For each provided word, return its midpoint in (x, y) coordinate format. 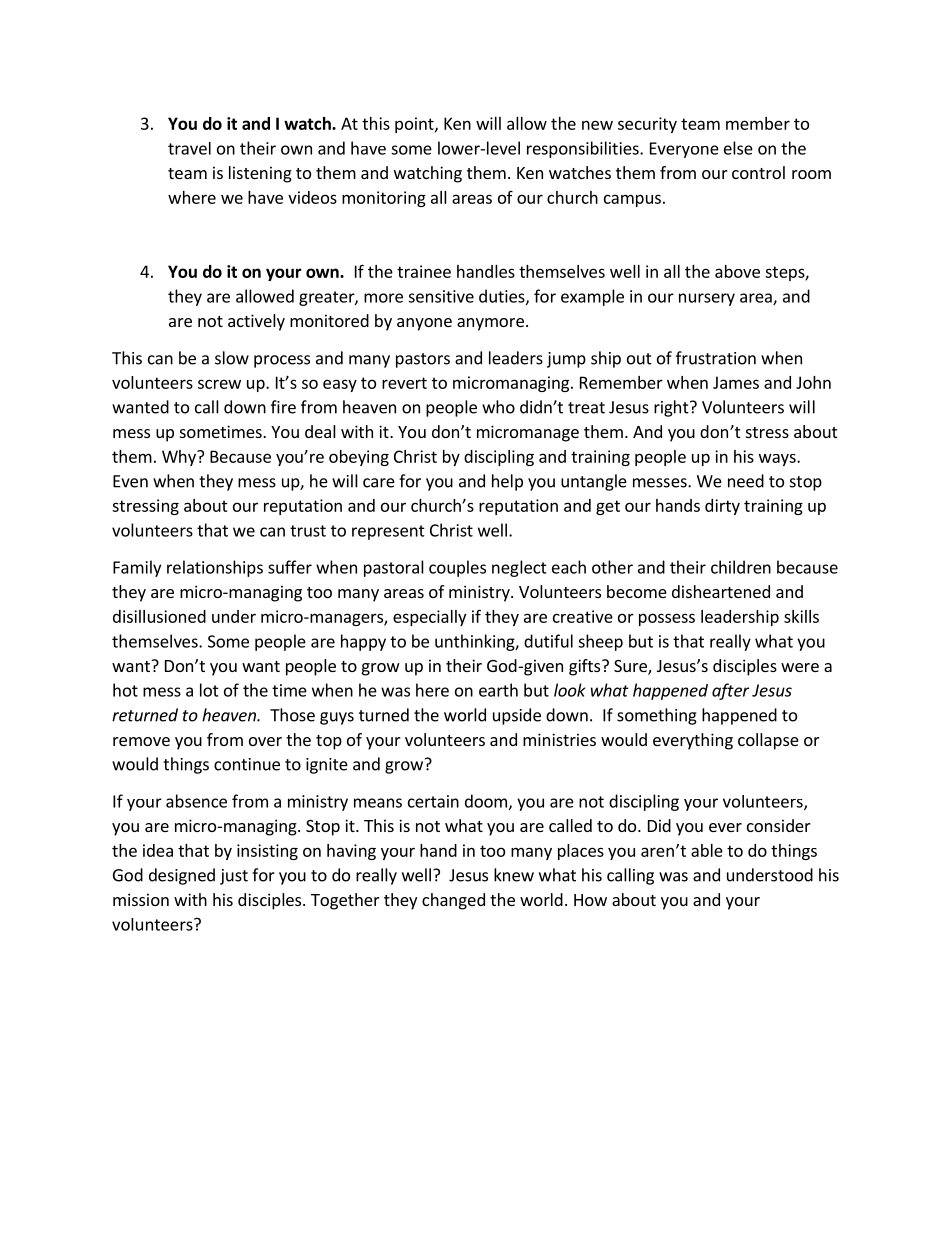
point (415, 125)
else (738, 148)
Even (130, 481)
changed (453, 901)
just (234, 877)
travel (189, 148)
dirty (722, 507)
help (507, 482)
